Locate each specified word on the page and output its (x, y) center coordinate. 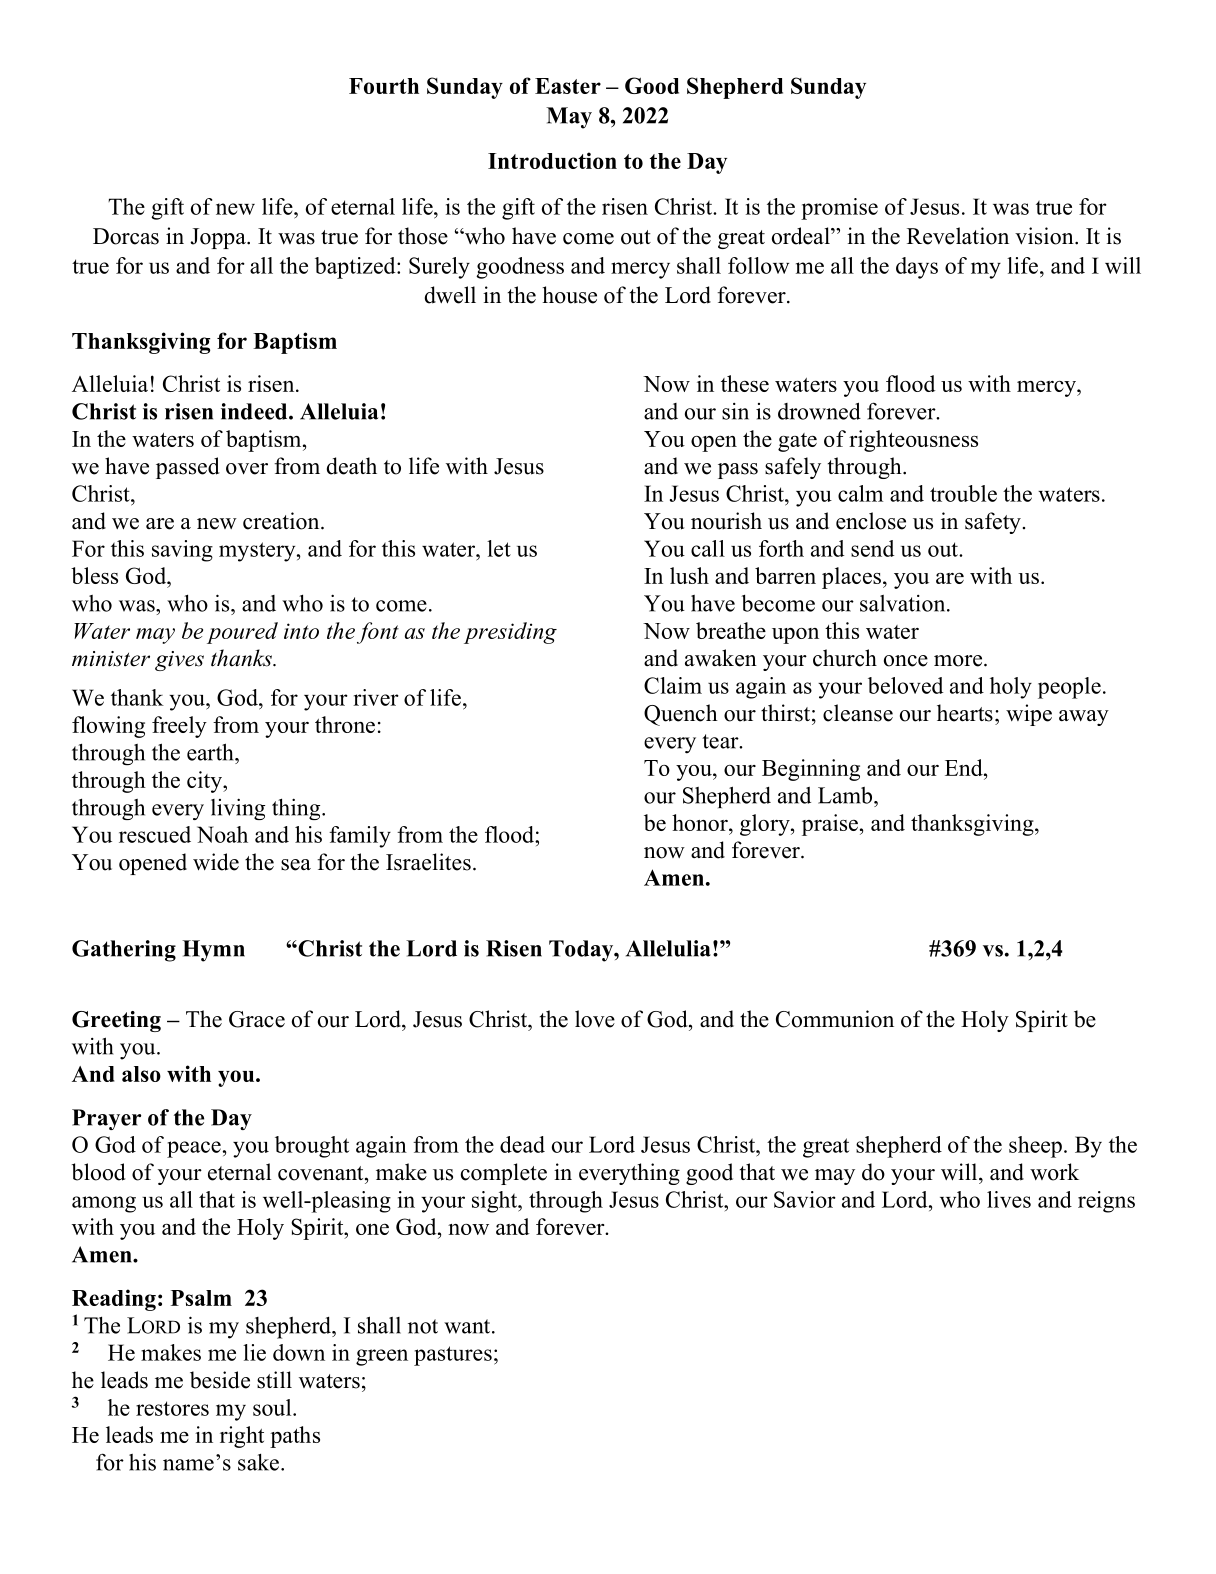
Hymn (213, 951)
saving (182, 551)
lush (689, 575)
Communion (835, 1019)
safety (993, 523)
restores (172, 1408)
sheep (1035, 1147)
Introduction (552, 160)
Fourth (384, 86)
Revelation (958, 236)
